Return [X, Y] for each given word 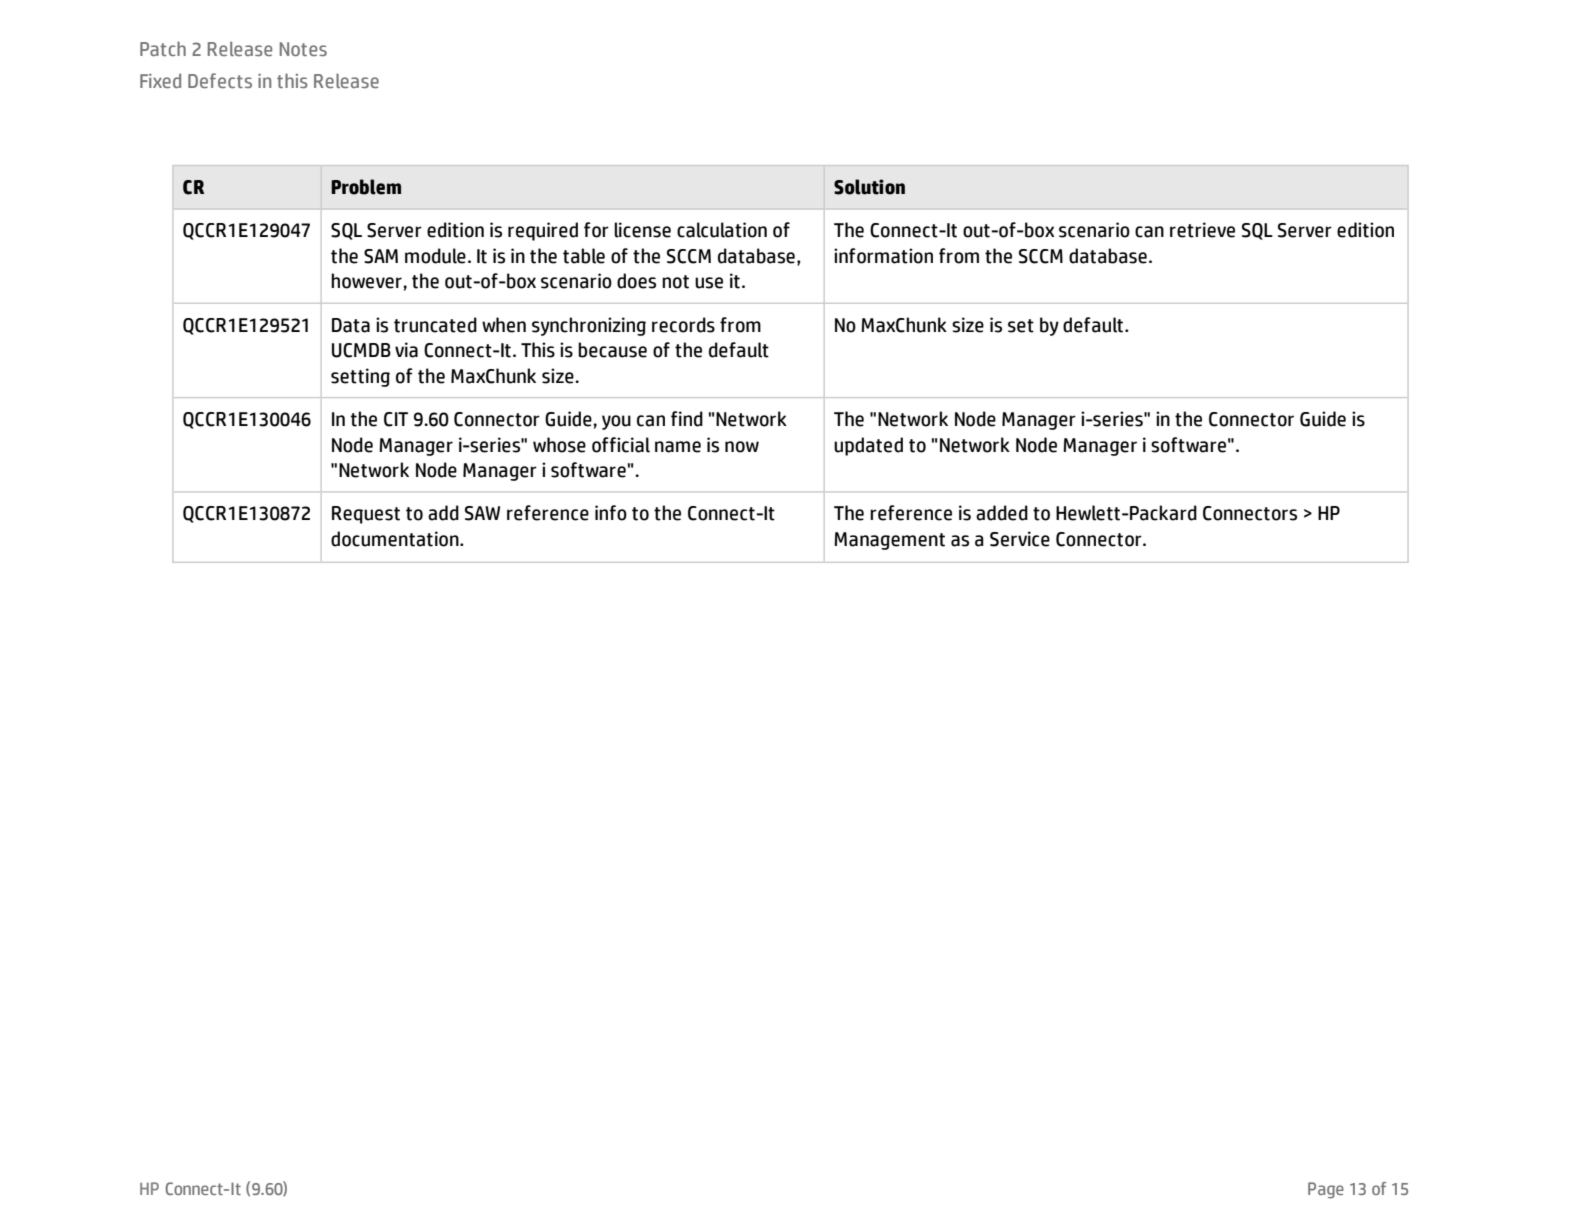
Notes [303, 49]
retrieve [1202, 230]
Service [1020, 539]
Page [1326, 1190]
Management [889, 541]
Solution [869, 187]
